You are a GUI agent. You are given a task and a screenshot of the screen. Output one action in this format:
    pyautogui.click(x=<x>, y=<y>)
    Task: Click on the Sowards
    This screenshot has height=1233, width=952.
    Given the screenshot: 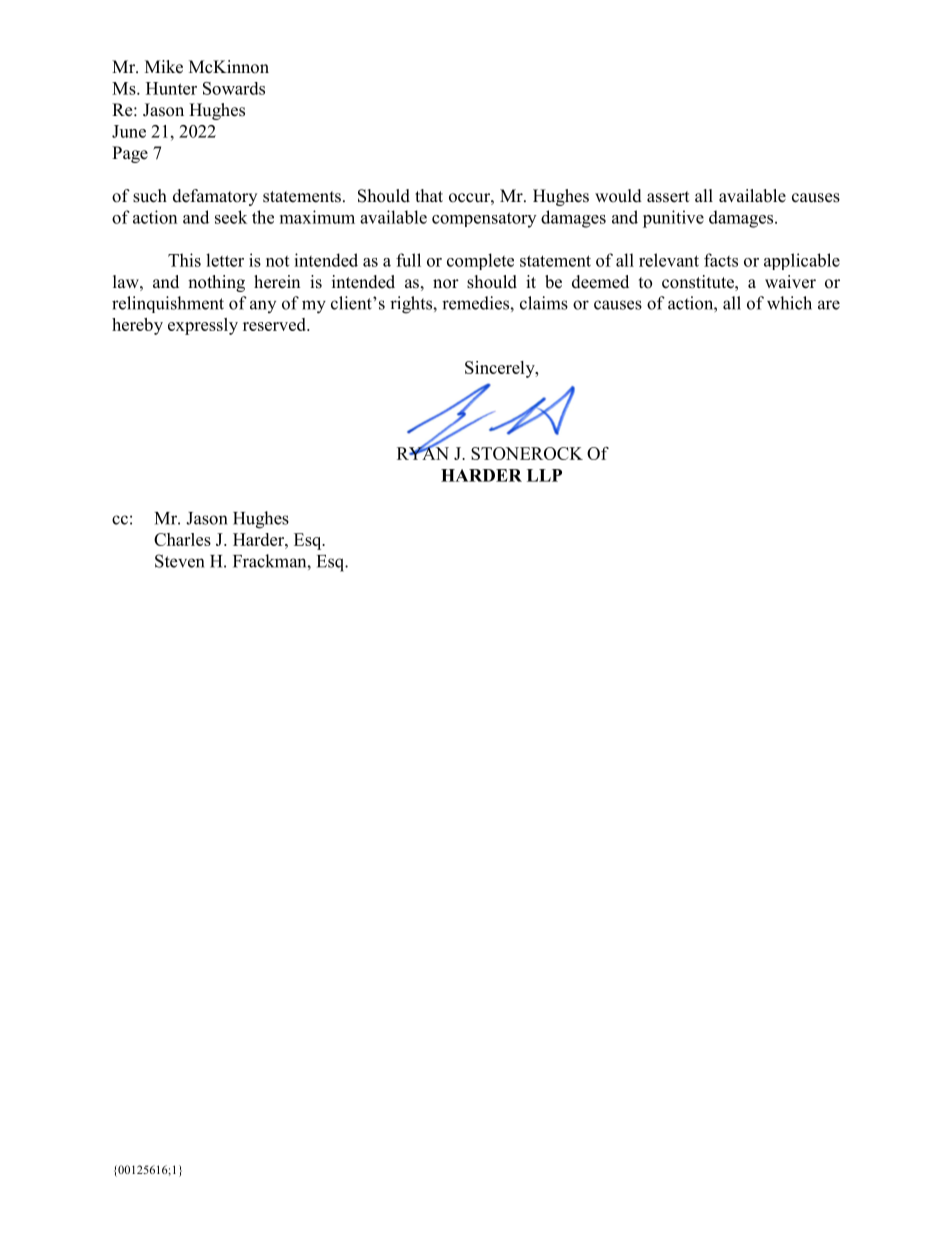 What is the action you would take?
    pyautogui.click(x=234, y=88)
